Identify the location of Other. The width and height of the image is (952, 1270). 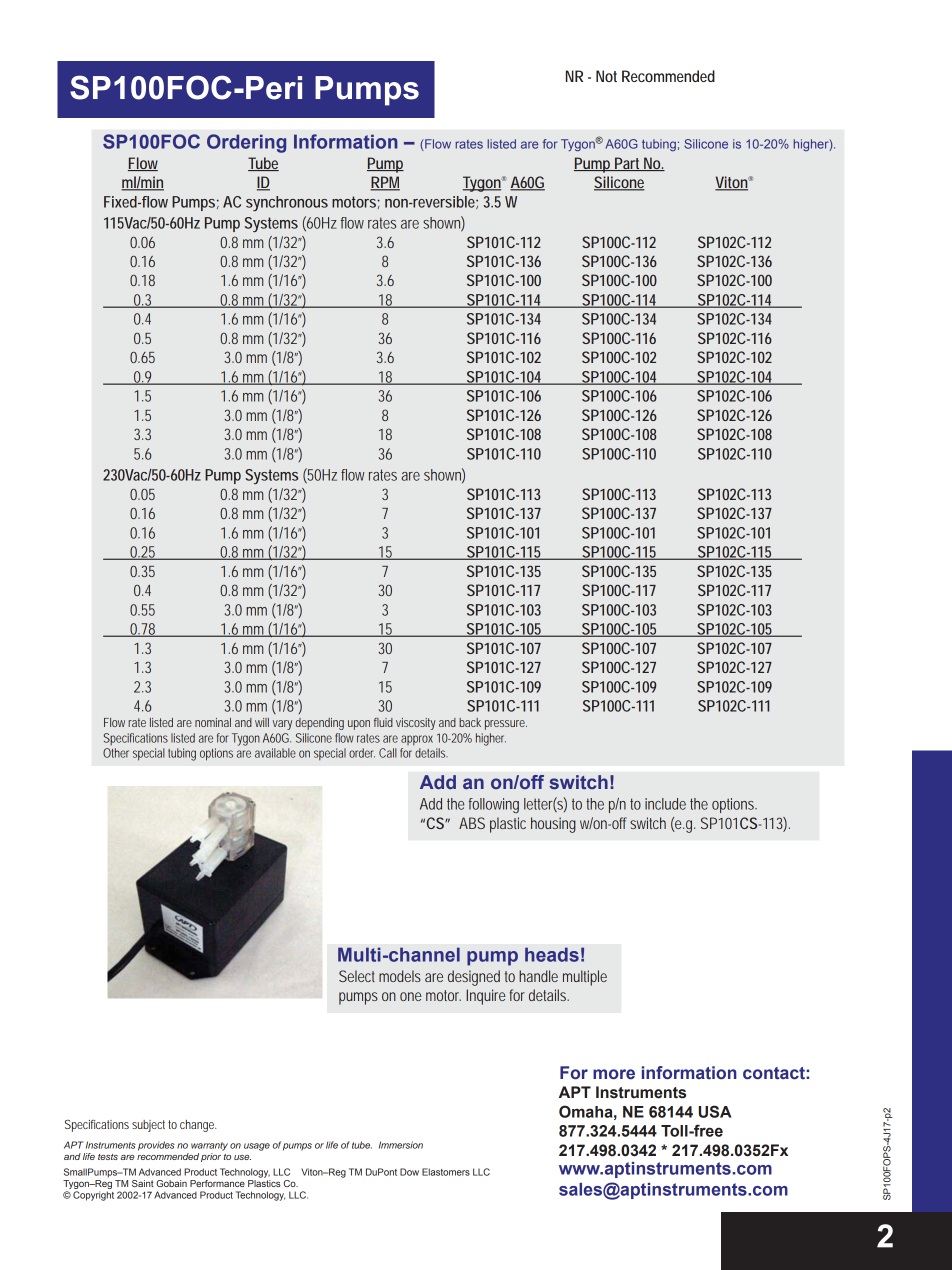
(116, 753).
